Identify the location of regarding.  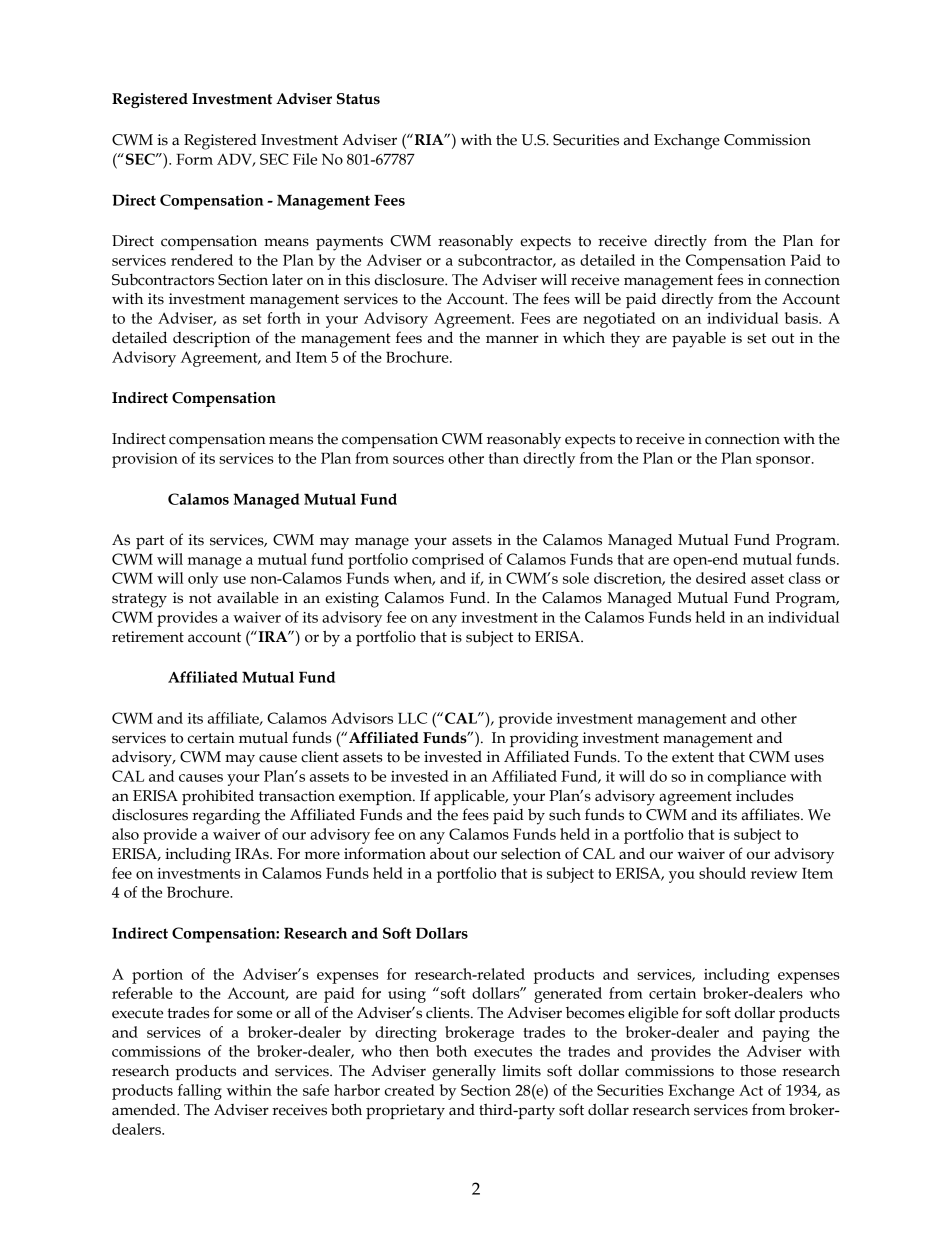
(226, 817).
